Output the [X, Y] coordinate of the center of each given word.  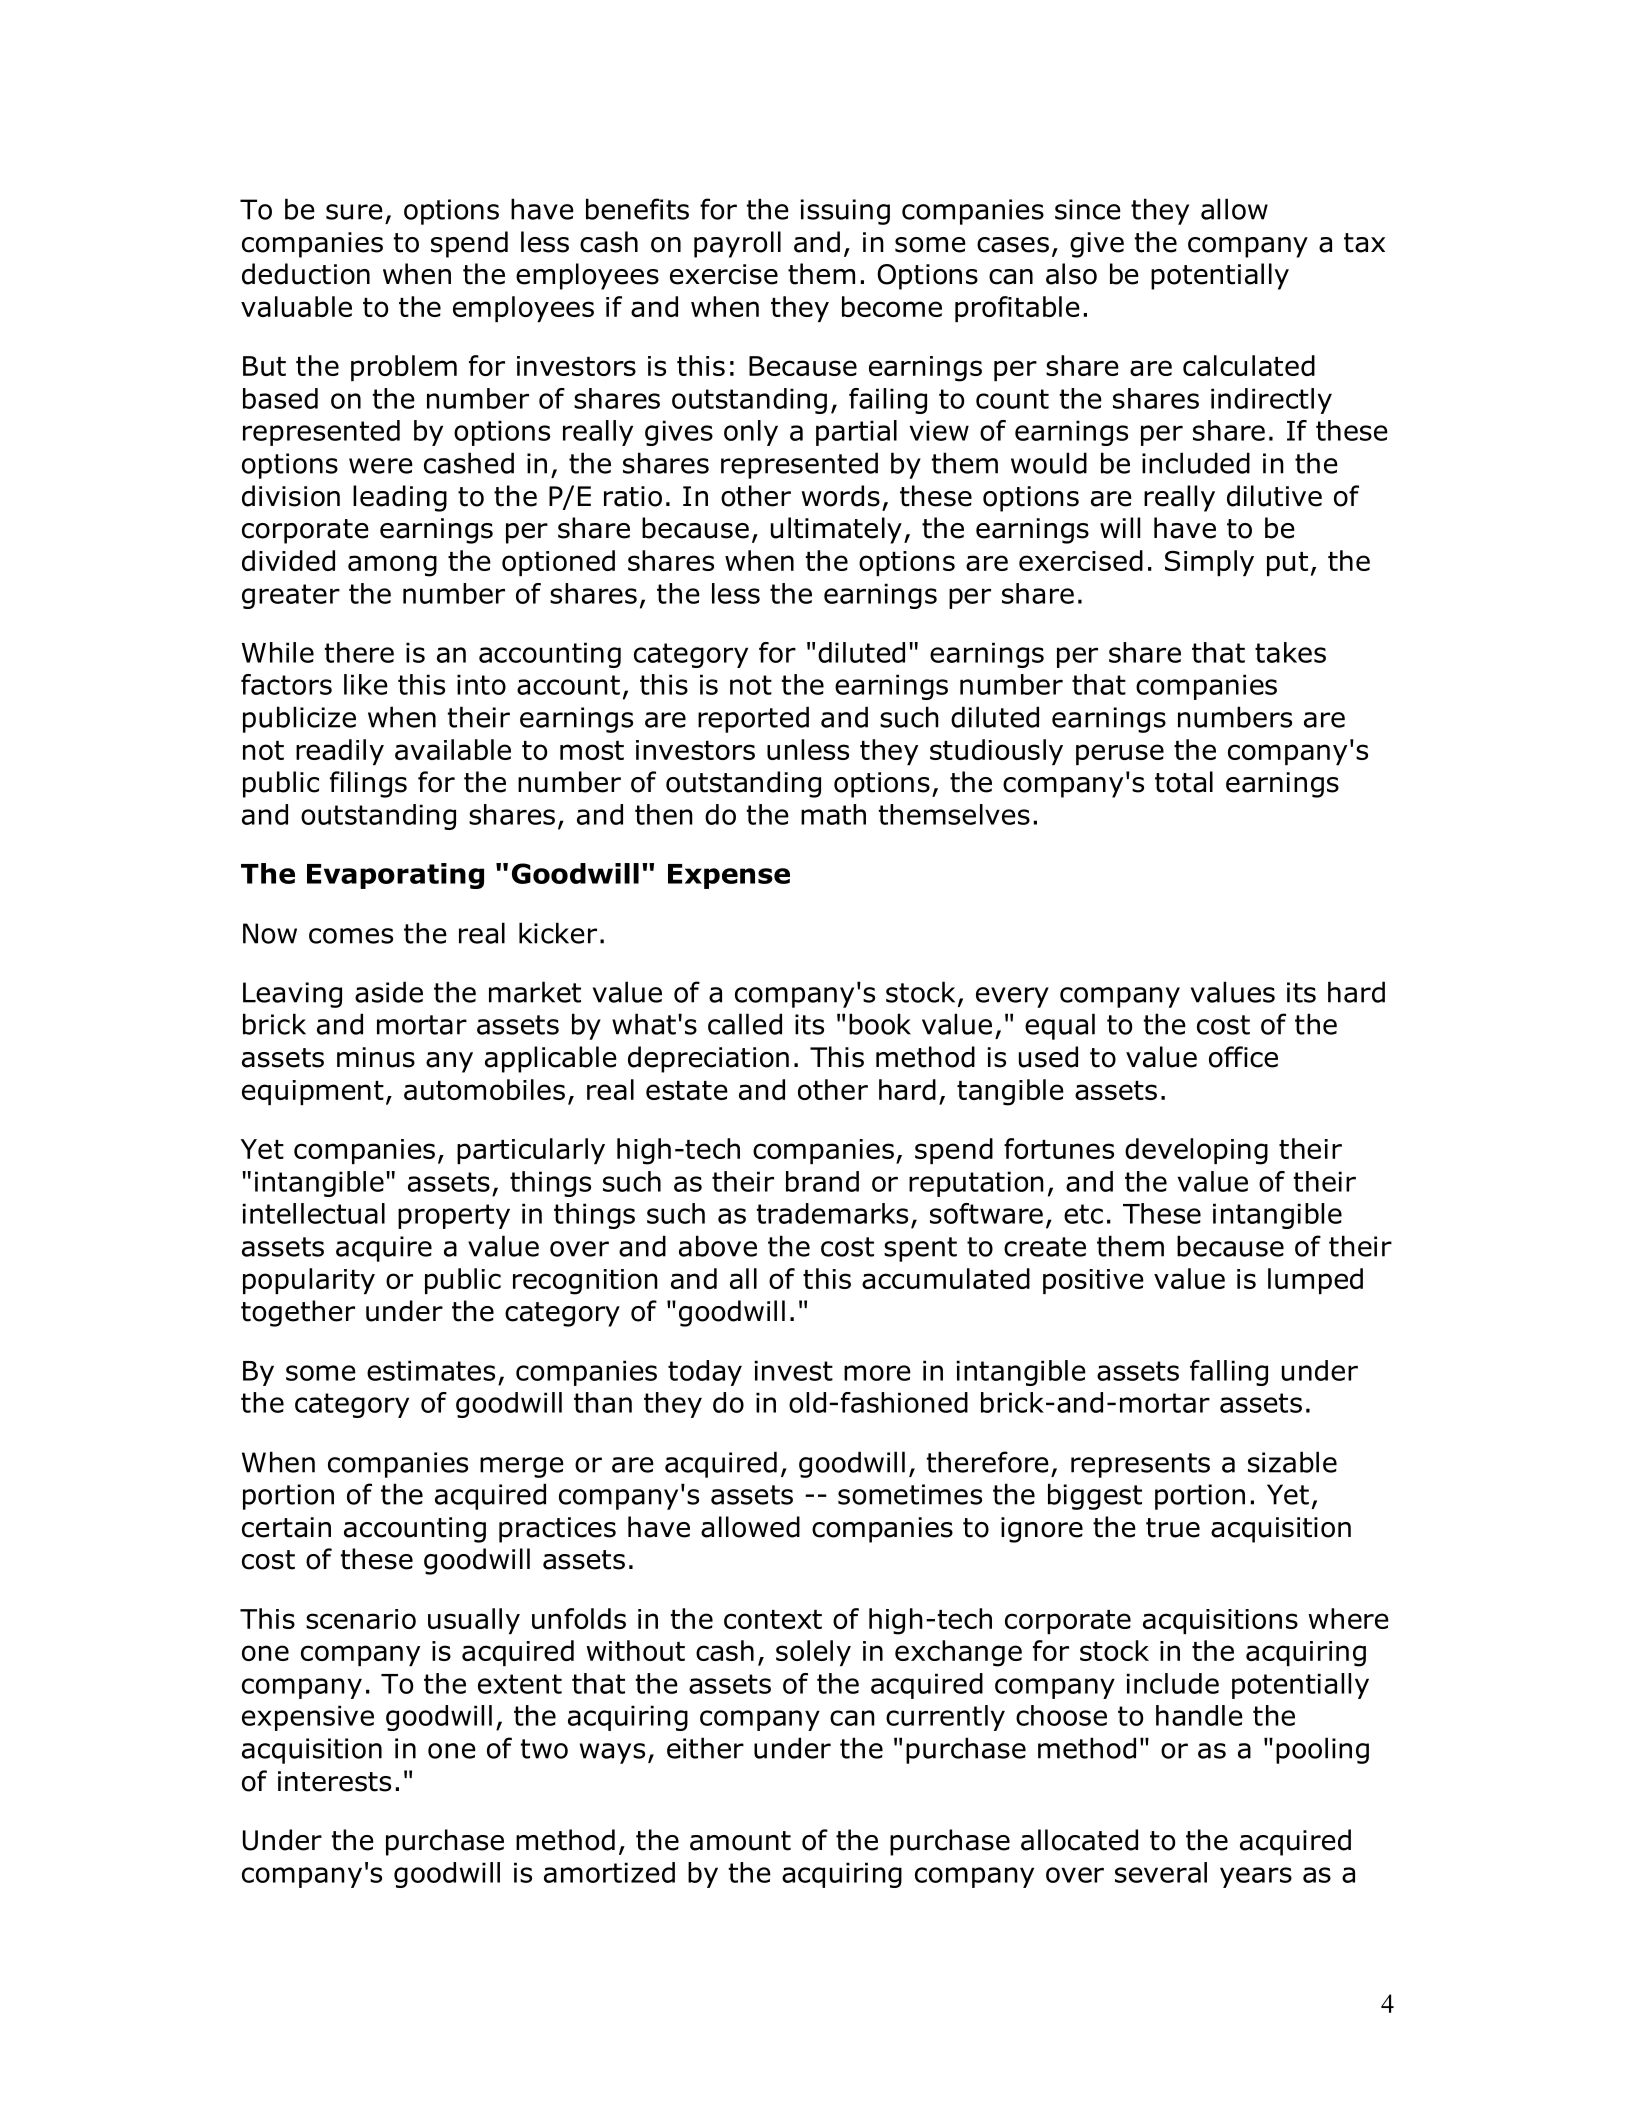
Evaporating [395, 876]
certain [286, 1527]
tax [1364, 243]
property [454, 1216]
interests [334, 1781]
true [1173, 1528]
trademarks [832, 1213]
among [392, 566]
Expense [729, 876]
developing [1196, 1151]
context [773, 1619]
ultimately [836, 530]
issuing [845, 212]
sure [354, 212]
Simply [1209, 563]
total [1184, 782]
